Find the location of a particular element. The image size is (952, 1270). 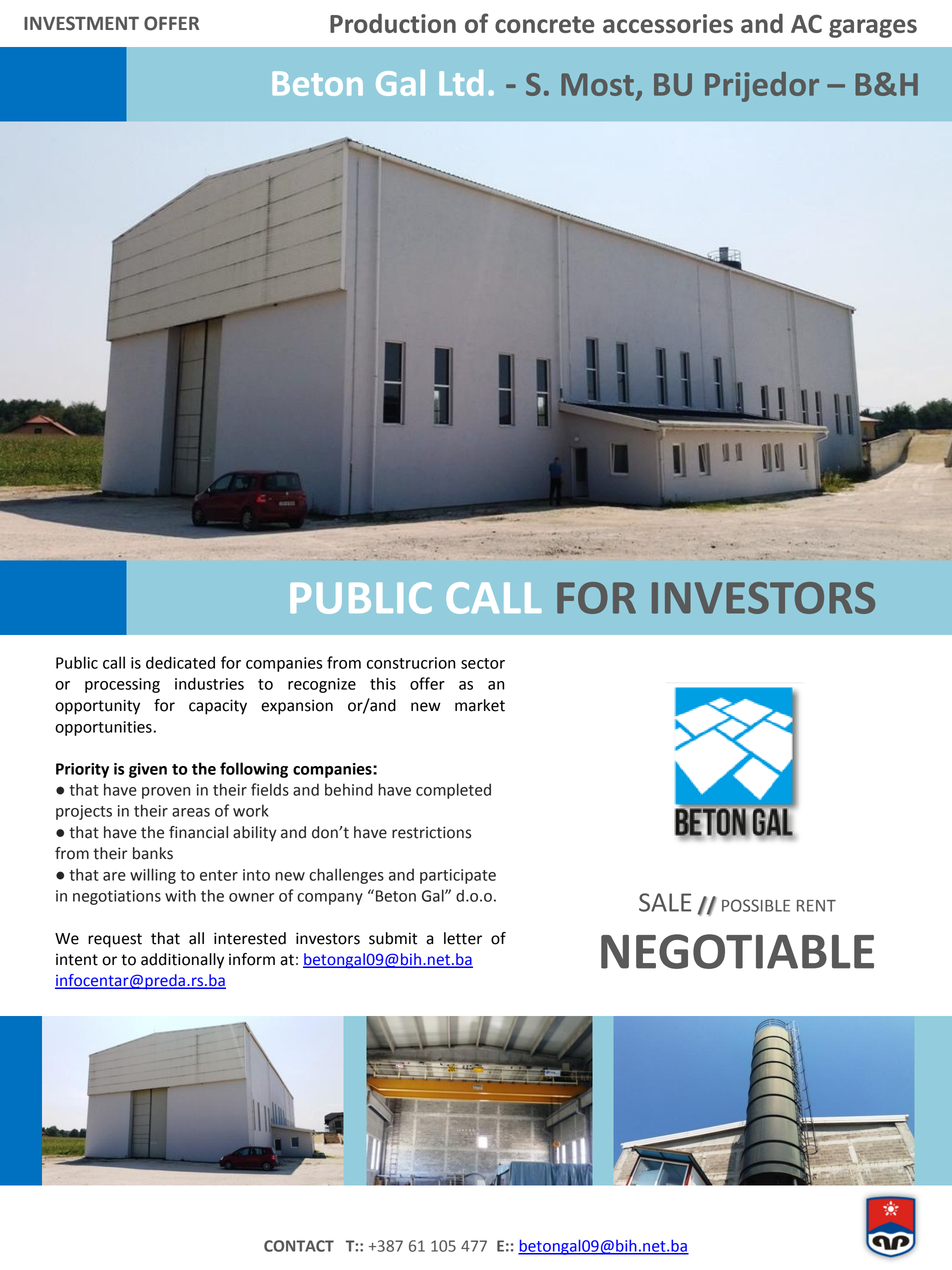

accessories is located at coordinates (668, 23).
